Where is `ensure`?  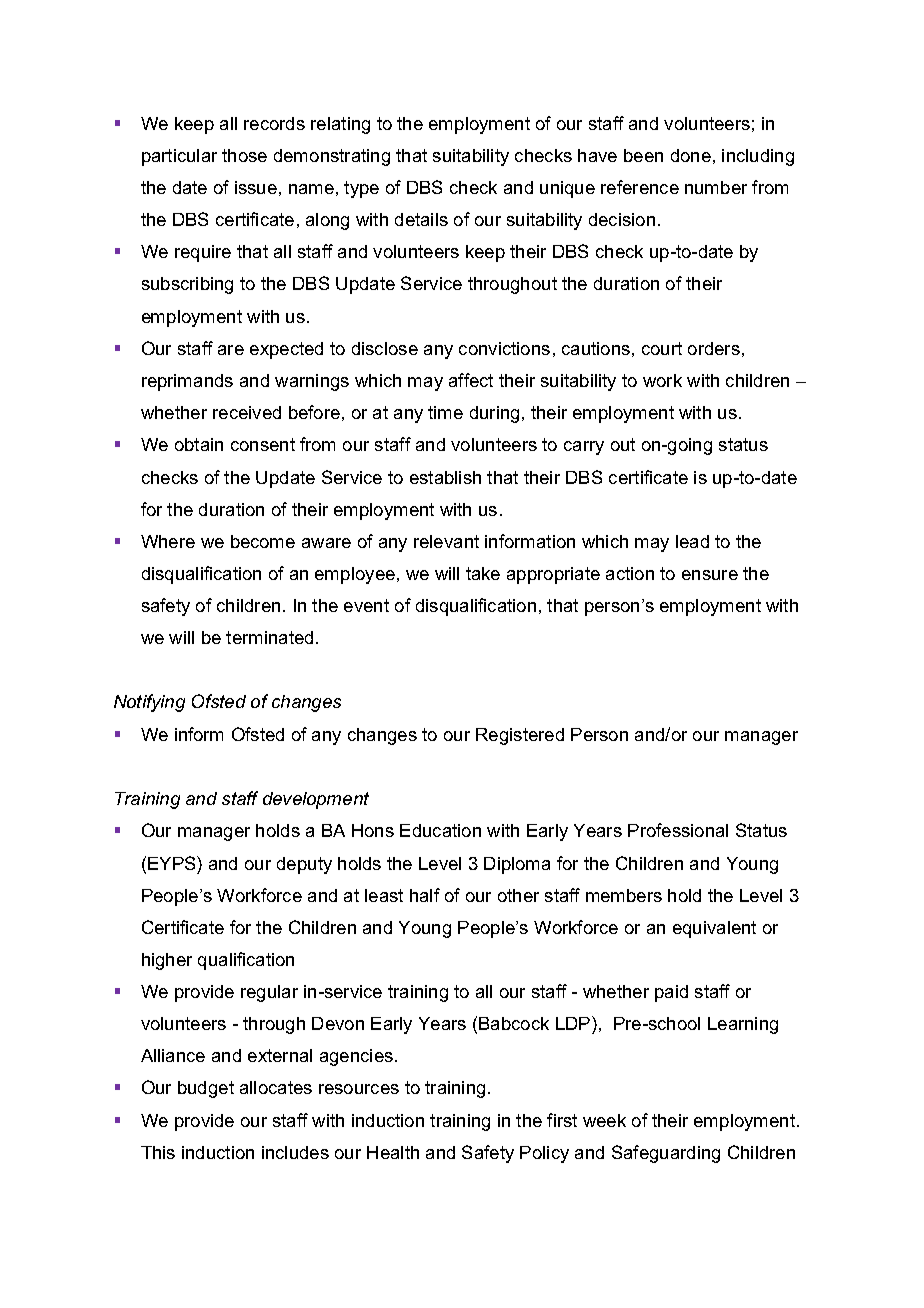
ensure is located at coordinates (710, 575).
